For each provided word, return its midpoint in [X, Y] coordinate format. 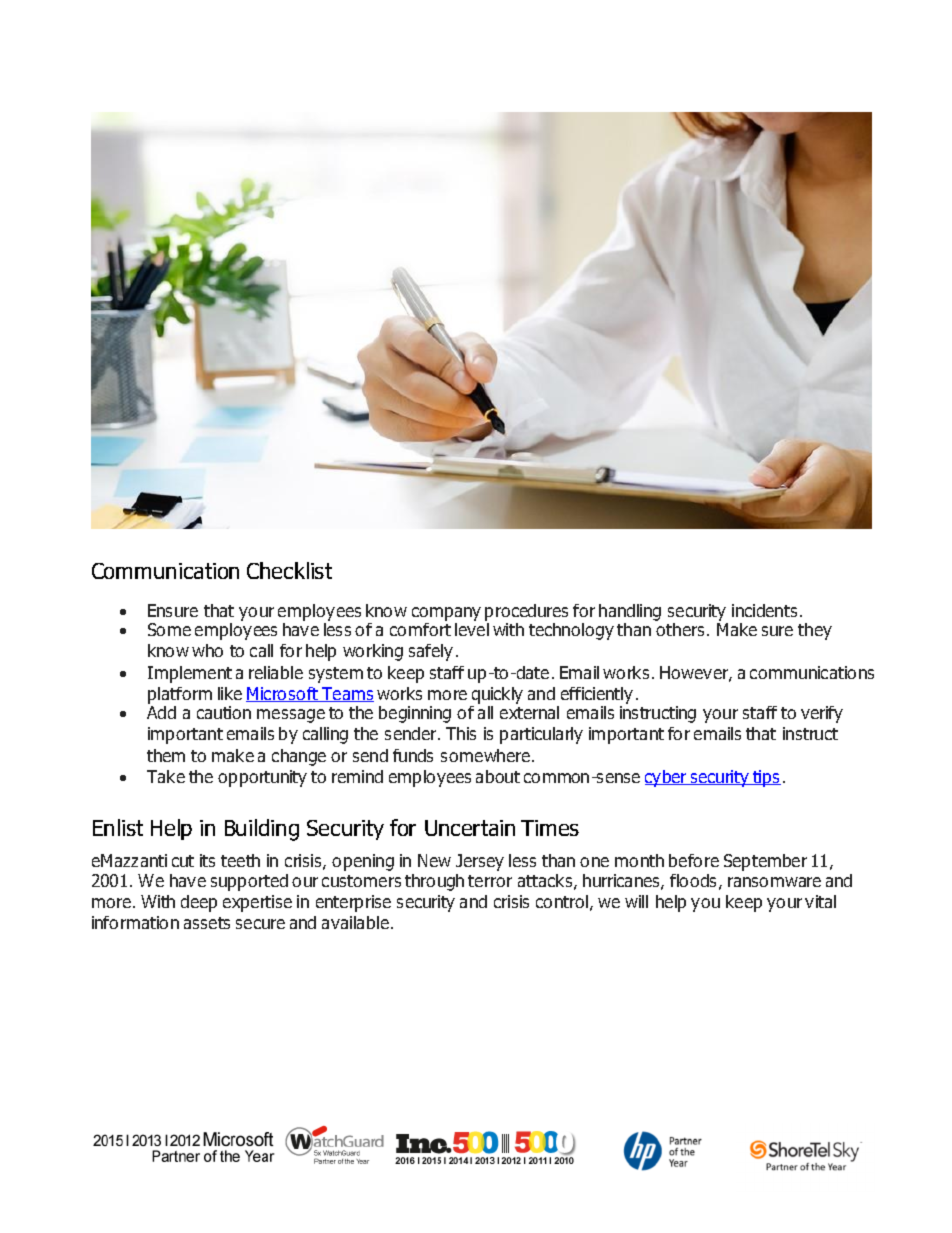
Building [262, 830]
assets [207, 923]
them [166, 755]
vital [820, 901]
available [355, 922]
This [461, 733]
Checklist [289, 570]
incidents [764, 610]
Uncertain [470, 828]
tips [766, 778]
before [694, 860]
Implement [190, 674]
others [680, 629]
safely [431, 652]
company [446, 614]
